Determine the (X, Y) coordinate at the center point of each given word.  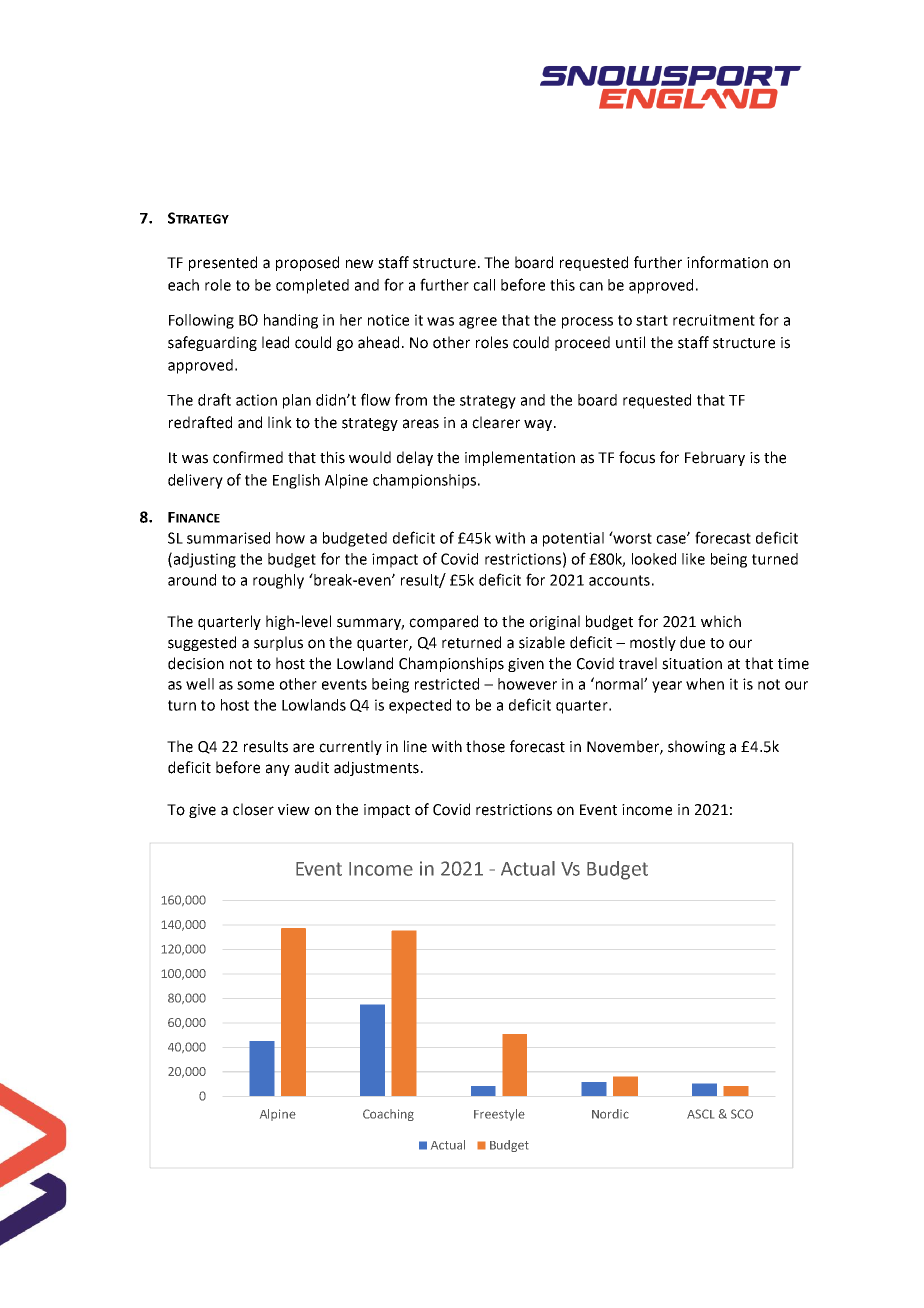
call (484, 285)
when (705, 684)
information (727, 262)
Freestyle (499, 1115)
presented (223, 263)
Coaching (388, 1115)
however (527, 684)
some (255, 685)
